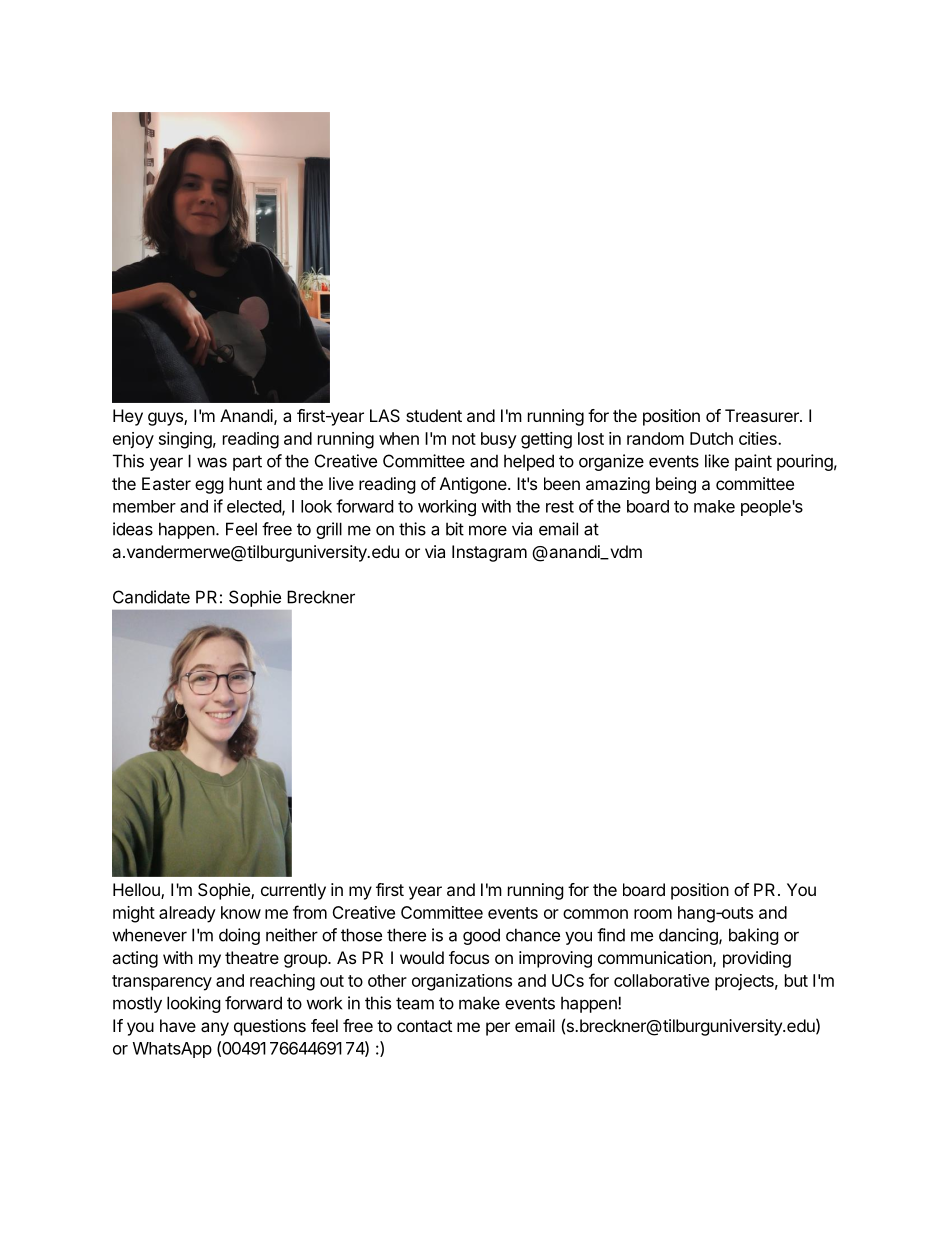 The image size is (952, 1233). I want to click on Instagram, so click(489, 553).
